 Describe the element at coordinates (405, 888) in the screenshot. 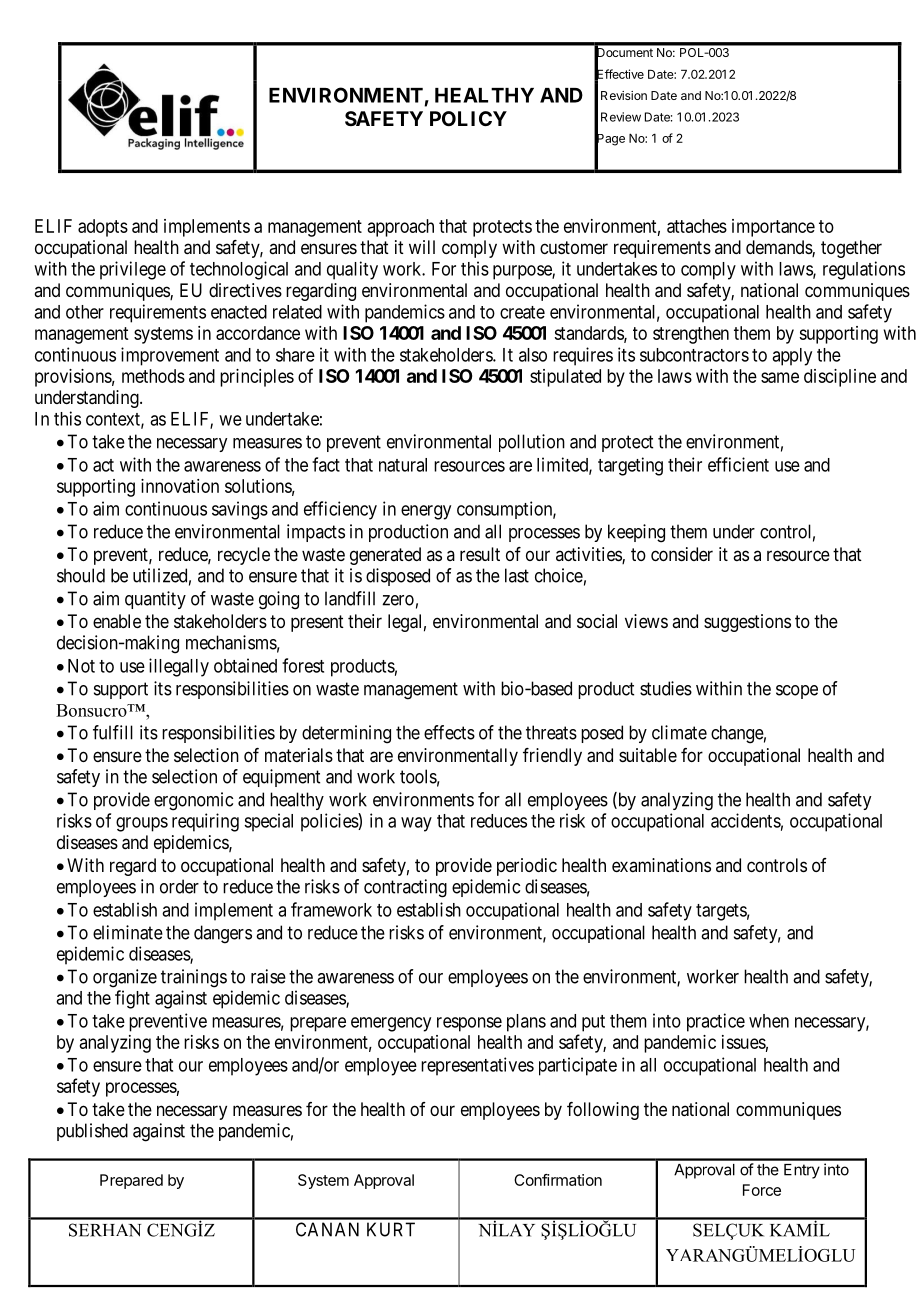

I see `contracting` at that location.
